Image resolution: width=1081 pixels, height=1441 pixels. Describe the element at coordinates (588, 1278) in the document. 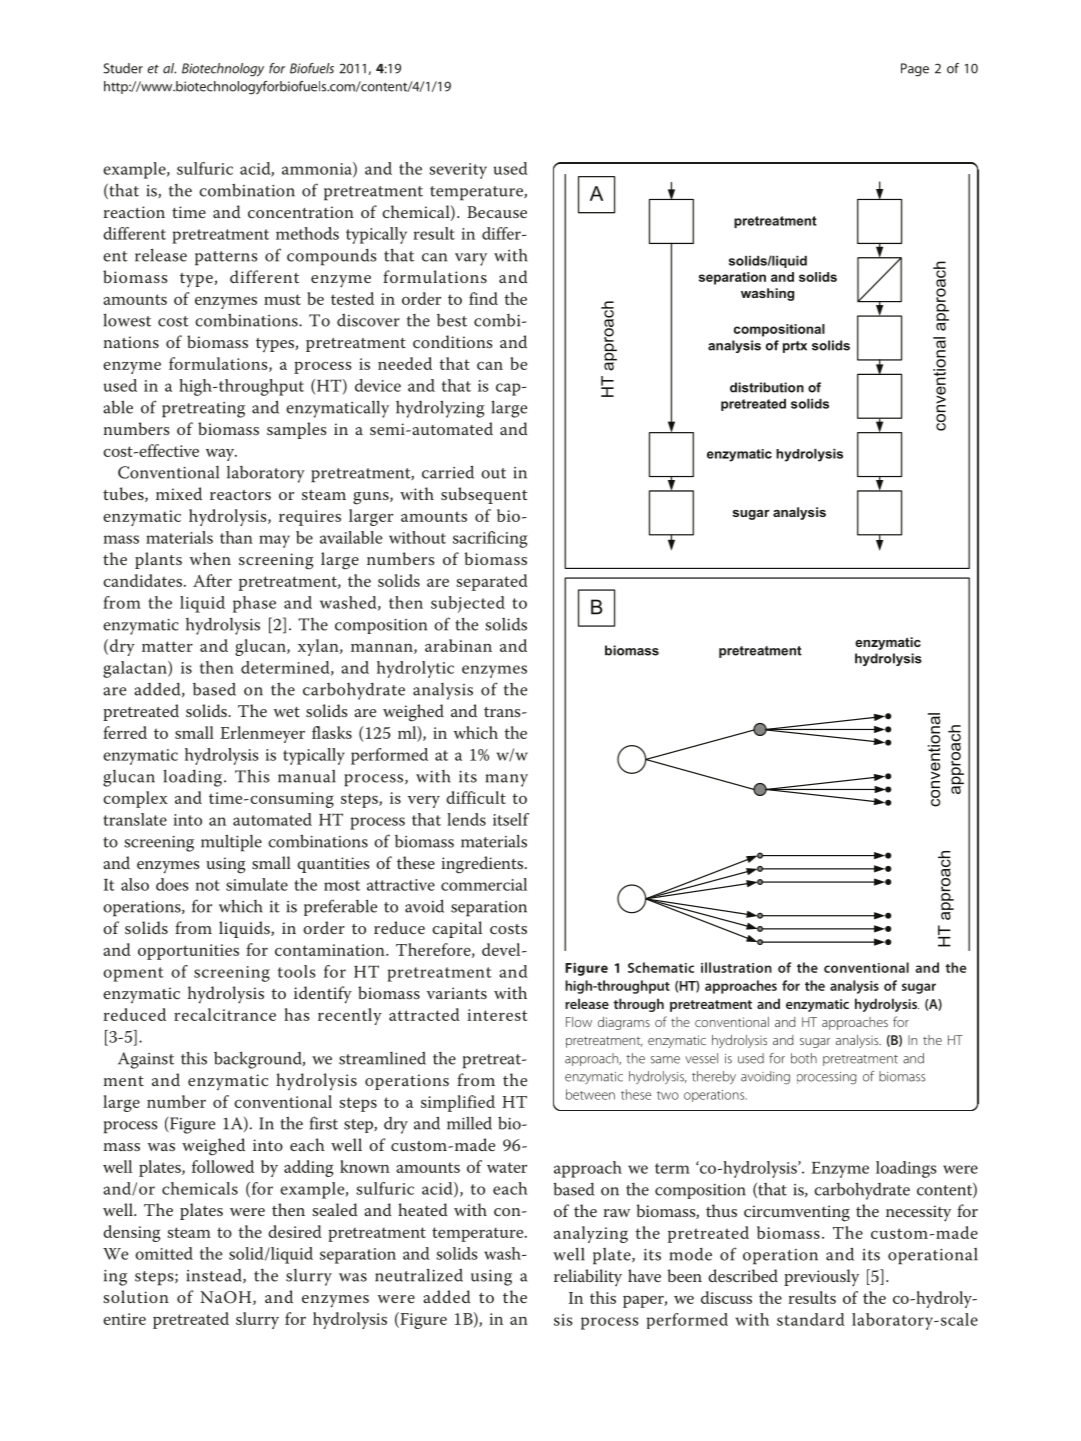

I see `reliability` at that location.
